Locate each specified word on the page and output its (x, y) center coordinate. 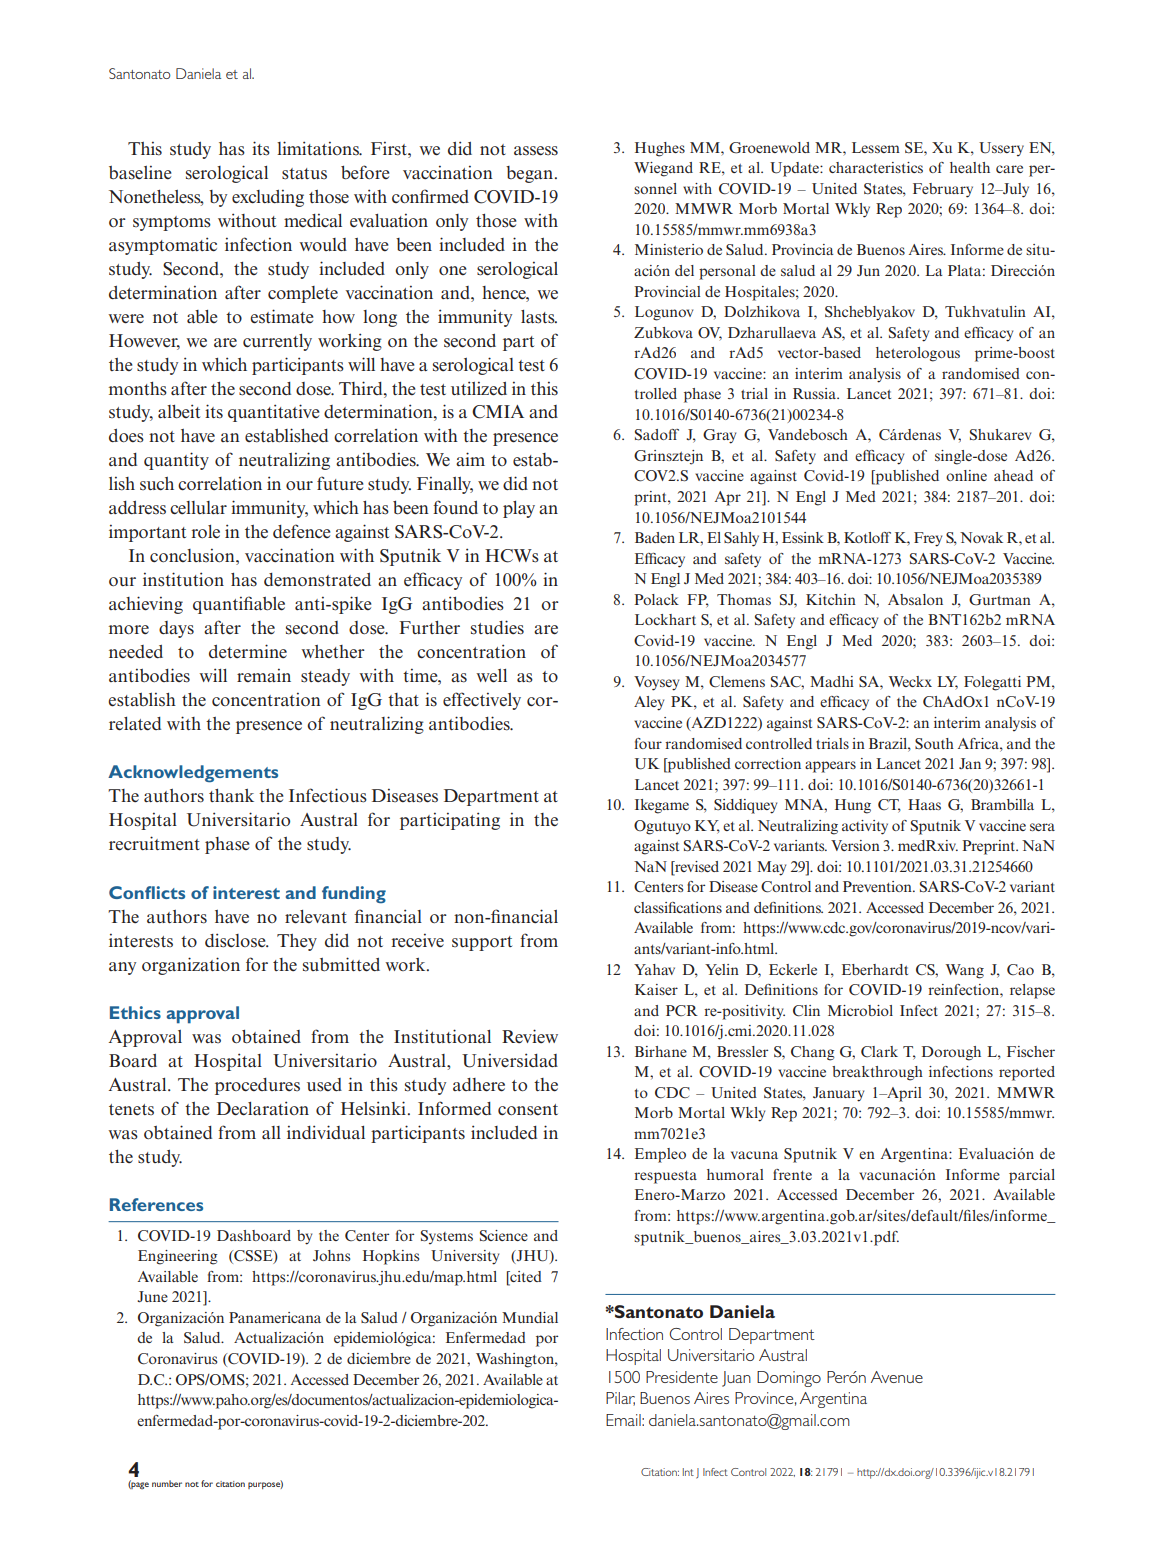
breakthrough (877, 1073)
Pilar (620, 1399)
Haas (924, 804)
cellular (198, 508)
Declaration (263, 1108)
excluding (268, 198)
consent (528, 1110)
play (519, 509)
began (531, 174)
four (648, 743)
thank (231, 795)
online (966, 475)
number (167, 1483)
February (943, 190)
